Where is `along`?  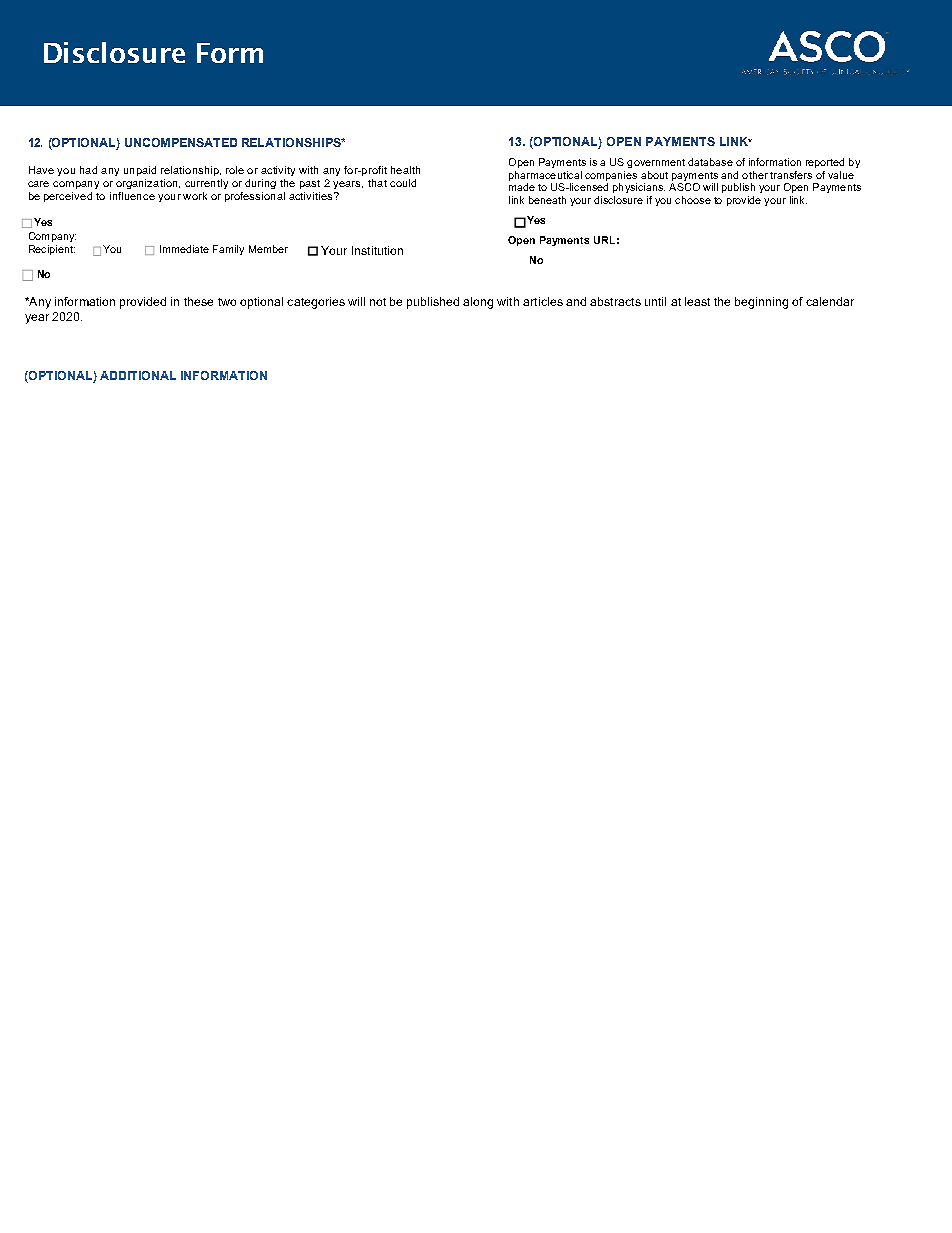
along is located at coordinates (478, 303).
